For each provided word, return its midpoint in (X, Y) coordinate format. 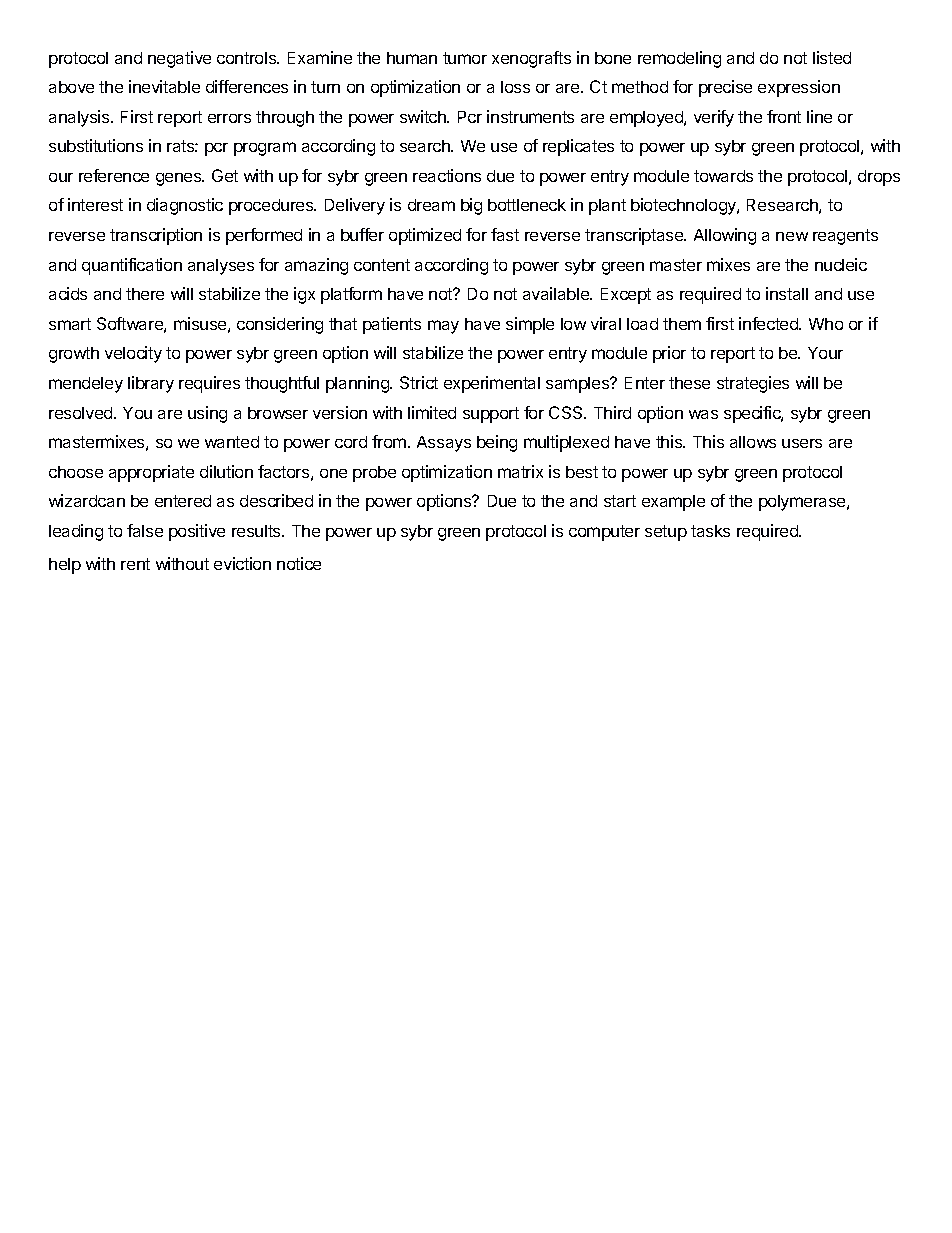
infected (769, 323)
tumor (465, 58)
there (145, 294)
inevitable (164, 86)
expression (799, 88)
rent (135, 564)
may (443, 327)
